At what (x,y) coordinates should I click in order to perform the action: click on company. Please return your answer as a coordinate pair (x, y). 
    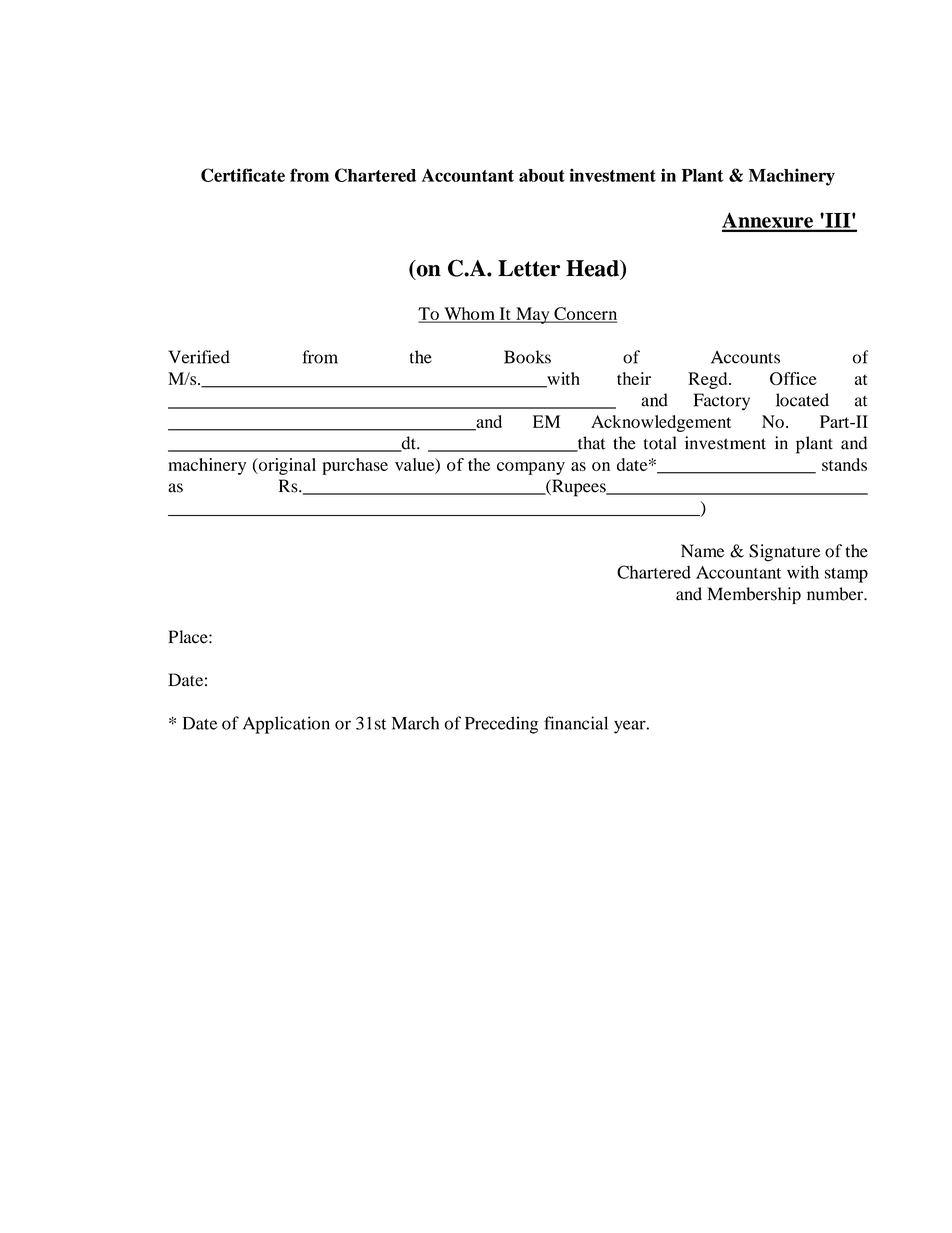
    Looking at the image, I should click on (531, 468).
